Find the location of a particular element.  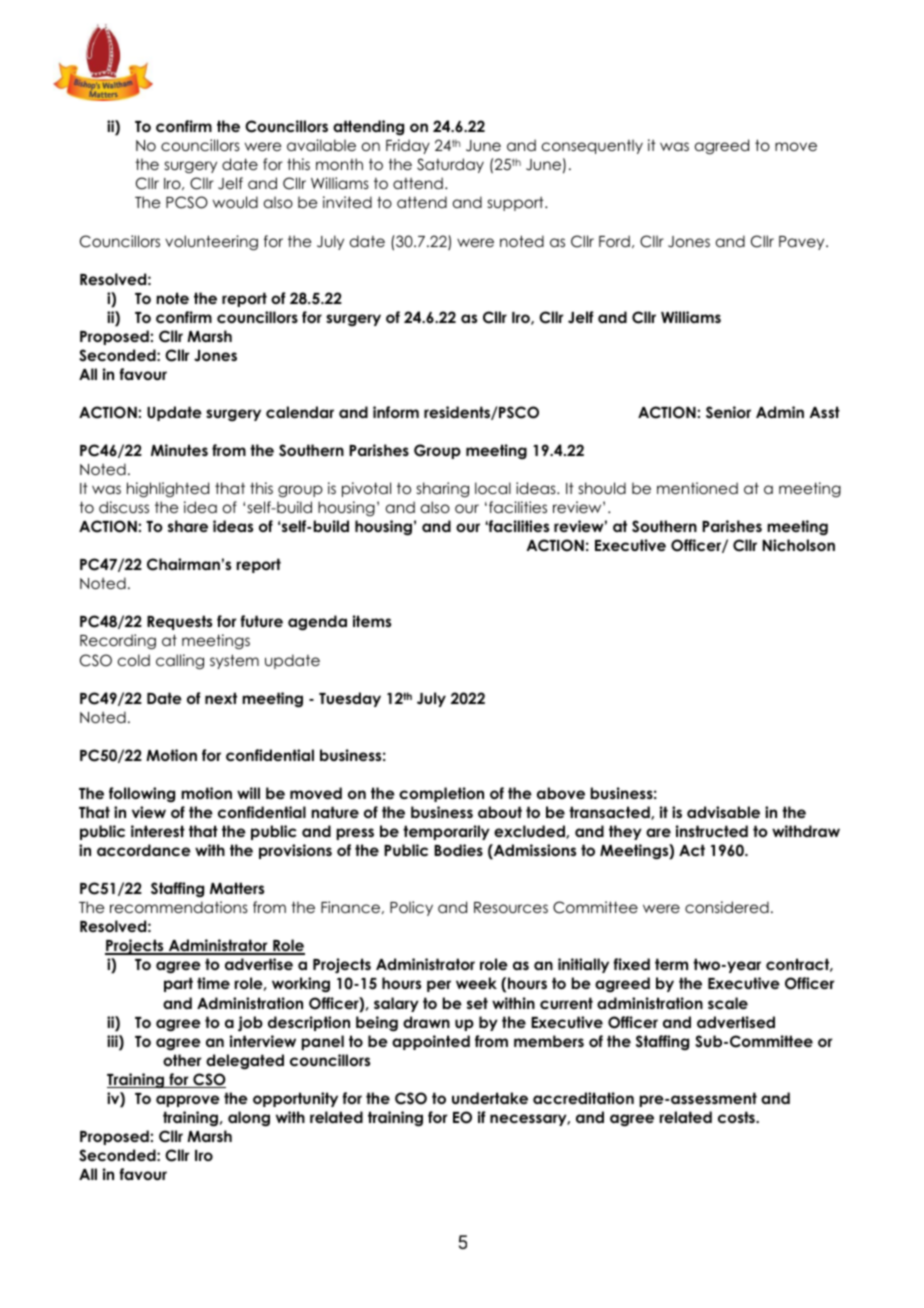

Nicholson is located at coordinates (798, 545).
